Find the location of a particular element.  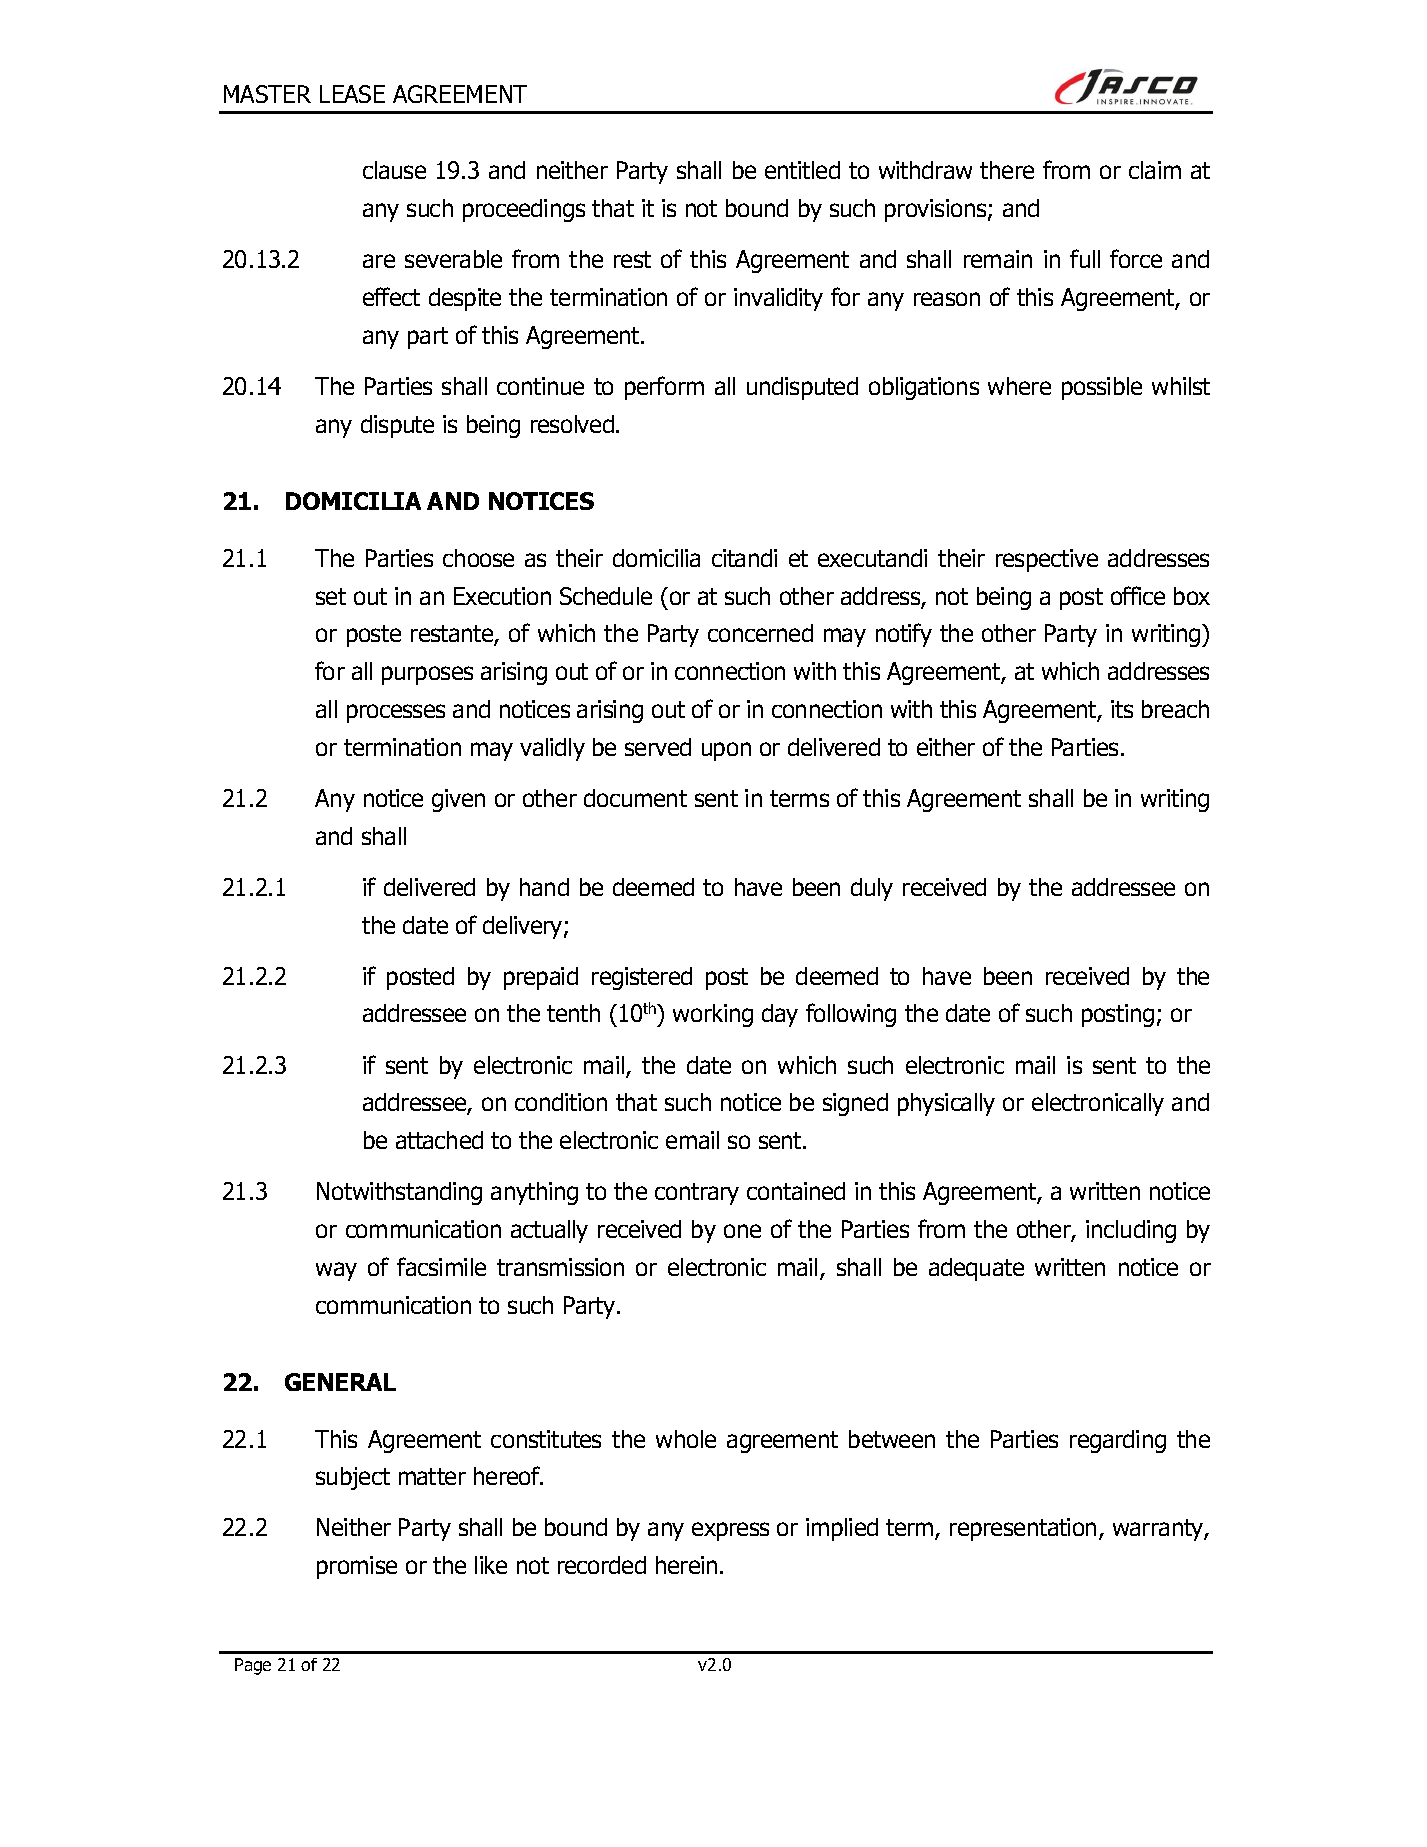

herein is located at coordinates (686, 1565).
